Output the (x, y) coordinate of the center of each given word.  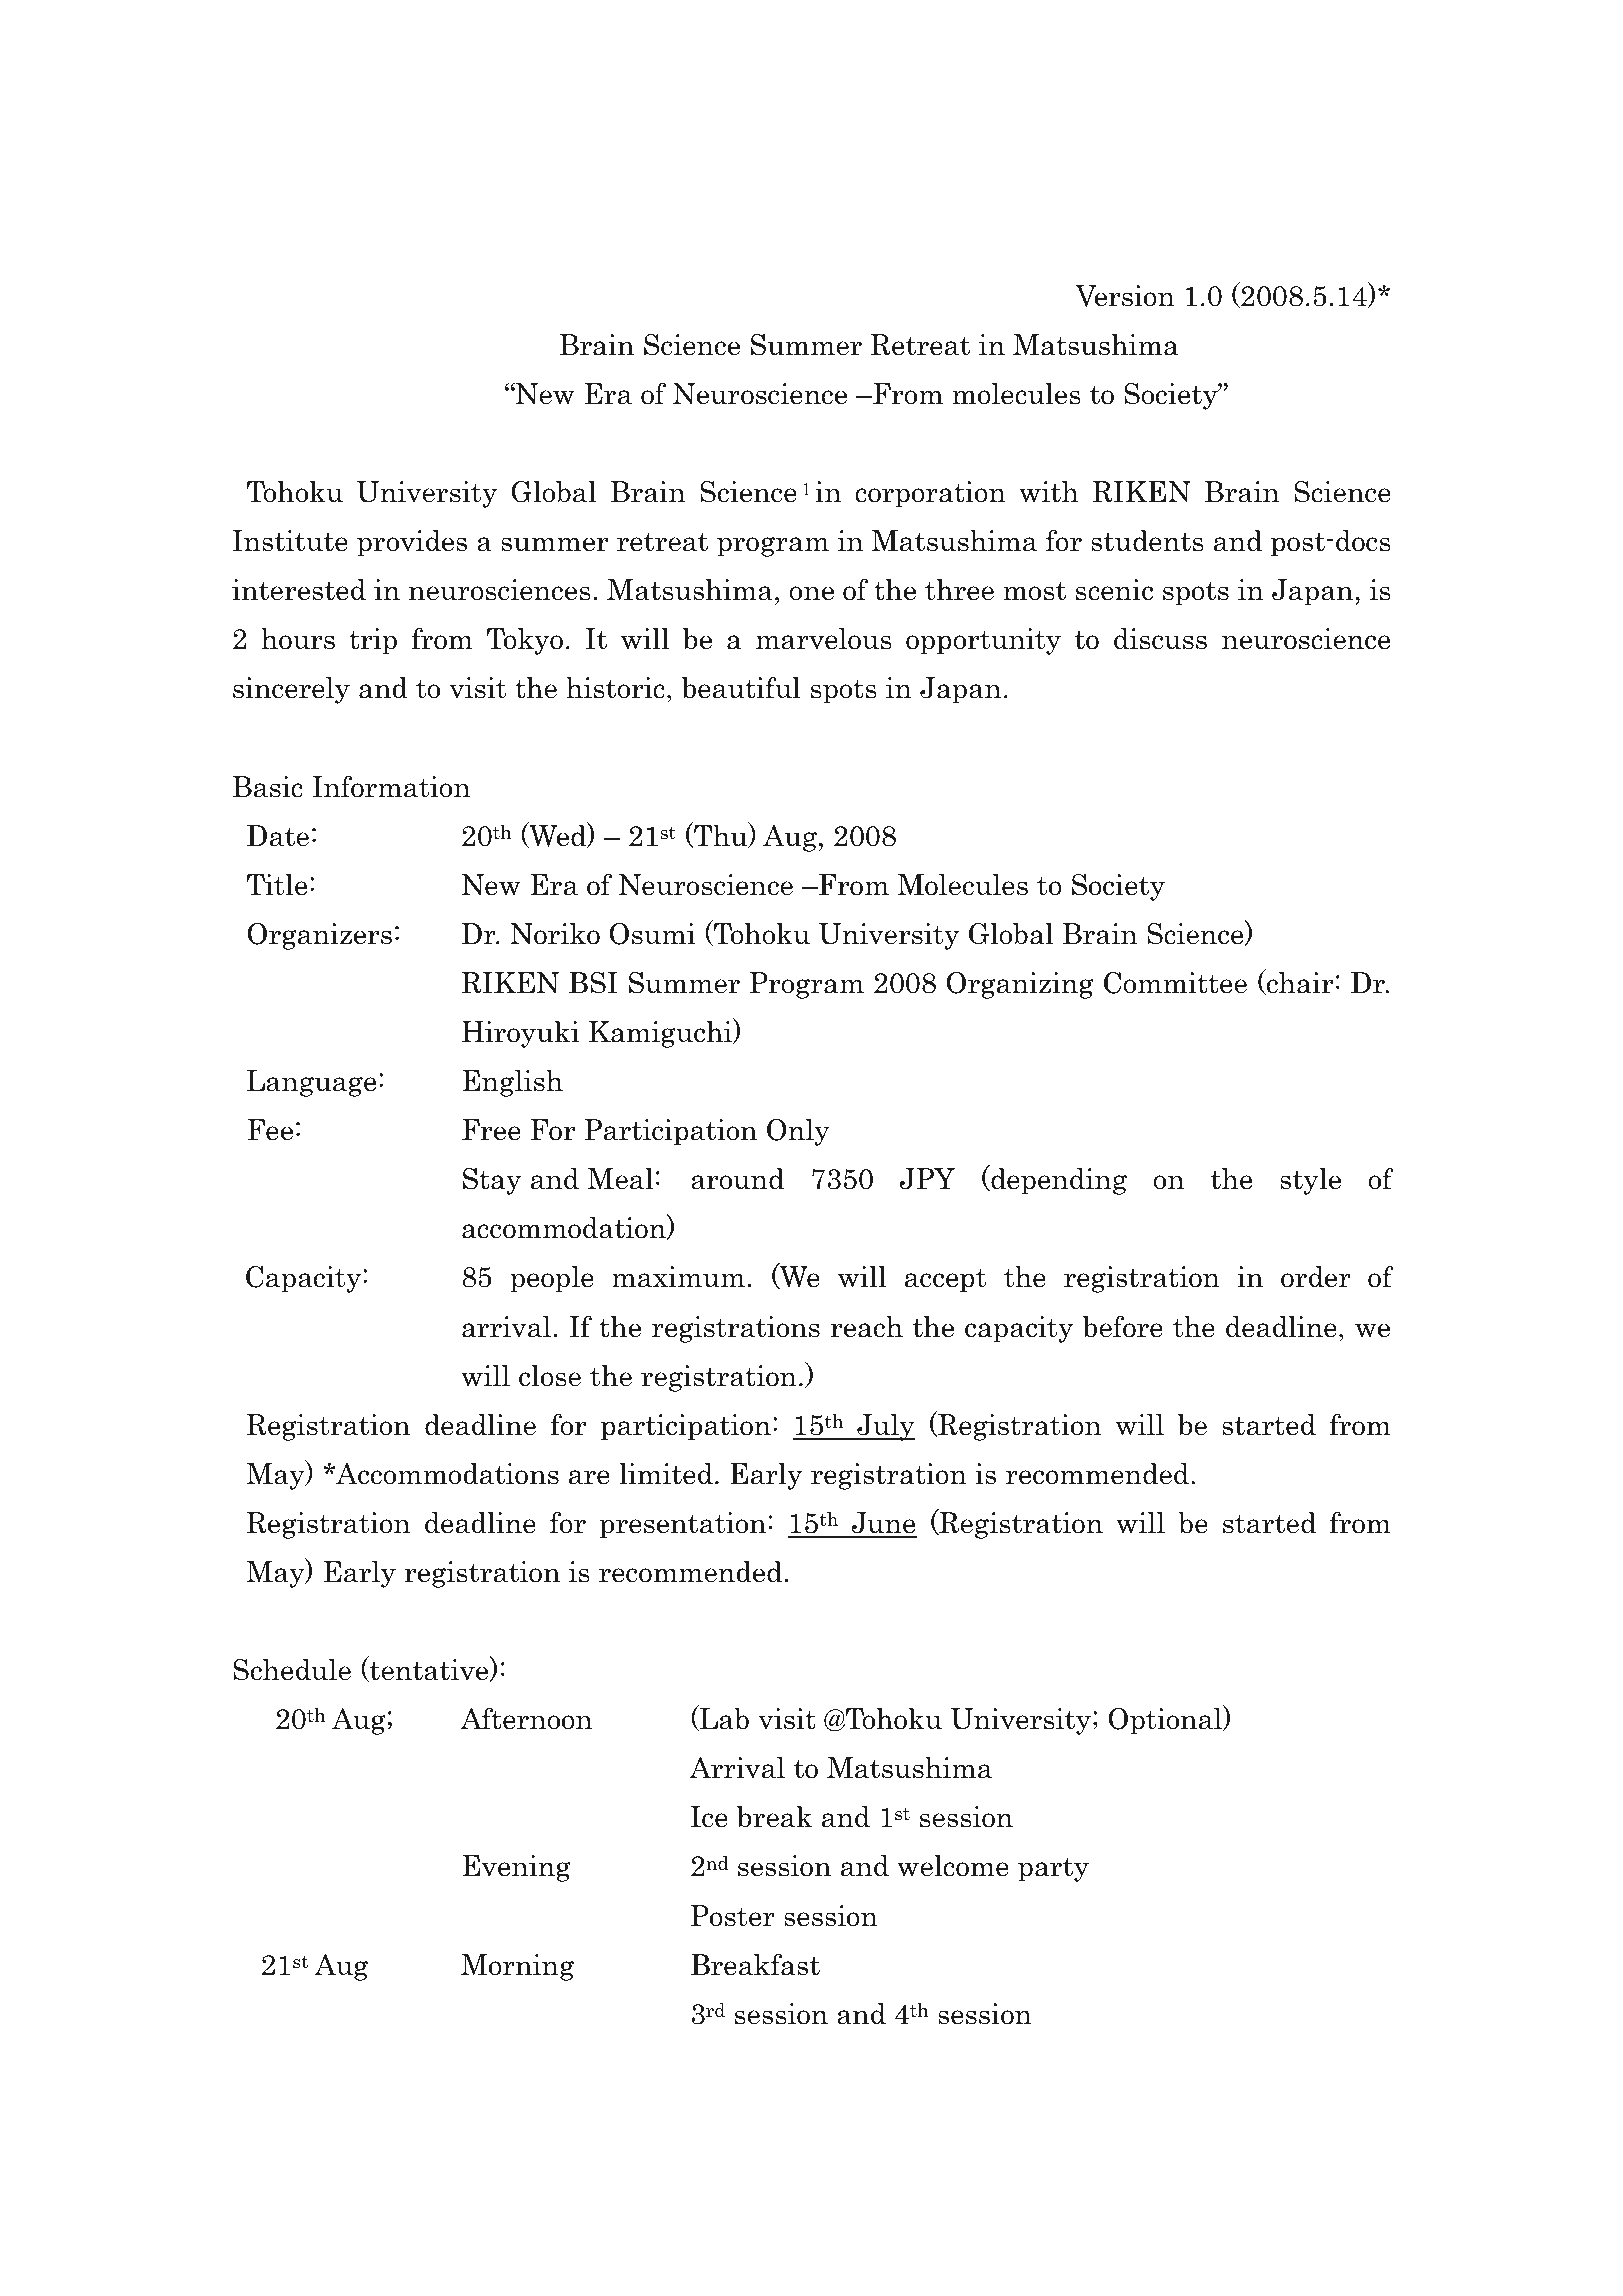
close (550, 1376)
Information (391, 787)
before (1123, 1327)
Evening (517, 1868)
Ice (709, 1817)
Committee (1175, 983)
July (885, 1427)
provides (412, 543)
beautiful (741, 688)
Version (1125, 296)
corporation (930, 494)
